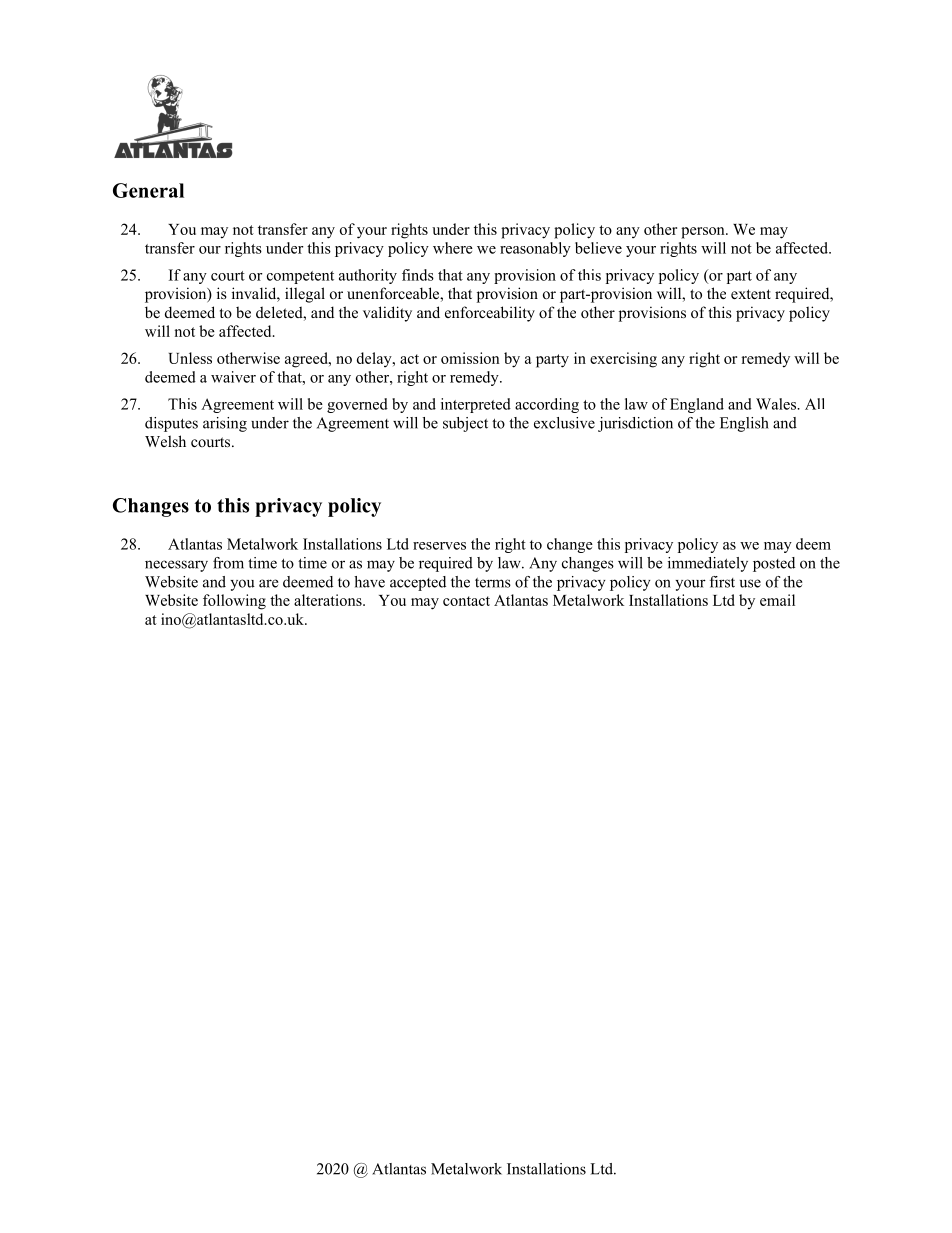 The width and height of the screenshot is (952, 1233). What do you see at coordinates (697, 405) in the screenshot?
I see `England` at bounding box center [697, 405].
